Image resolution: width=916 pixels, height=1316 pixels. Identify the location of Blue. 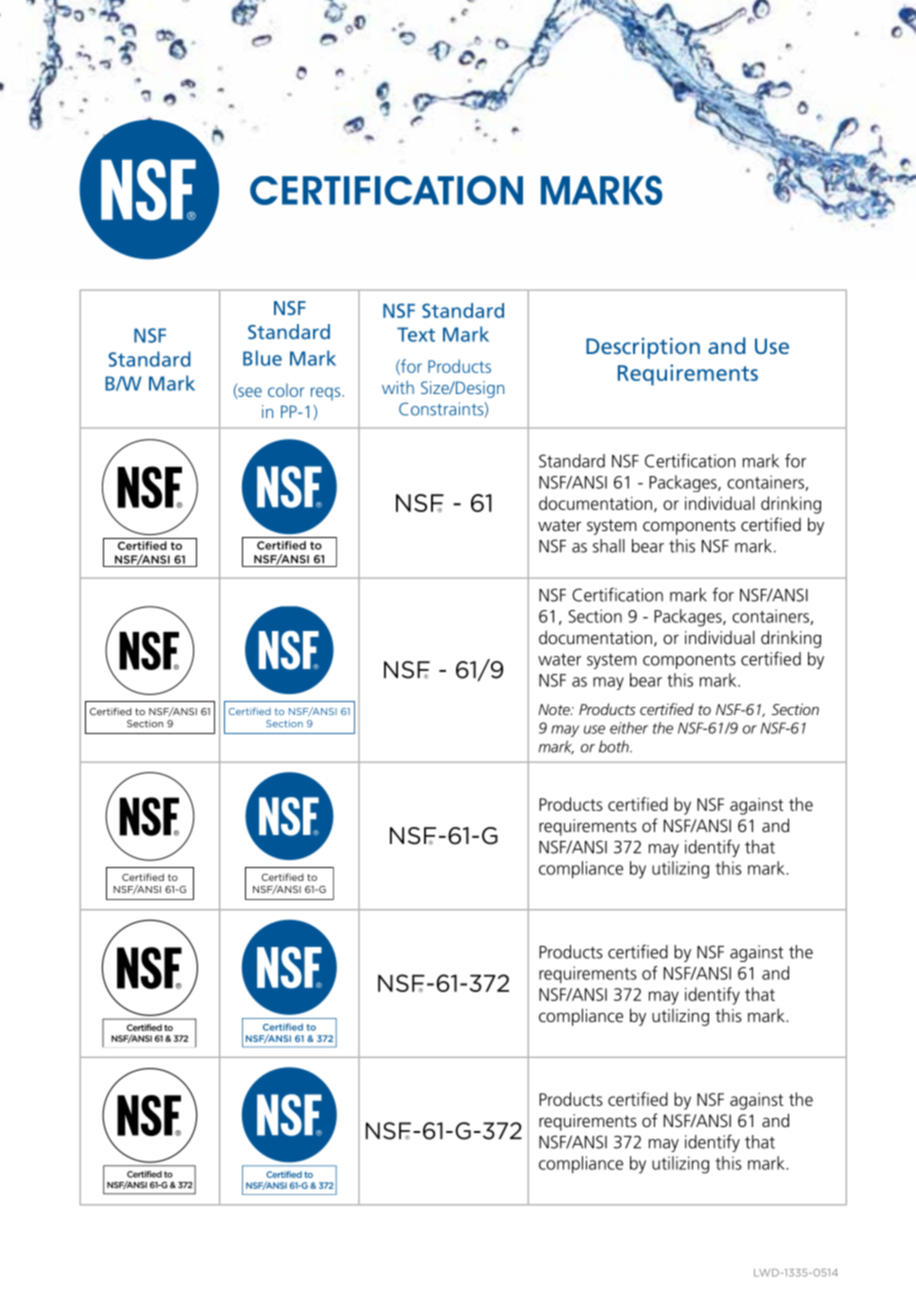
(262, 358).
